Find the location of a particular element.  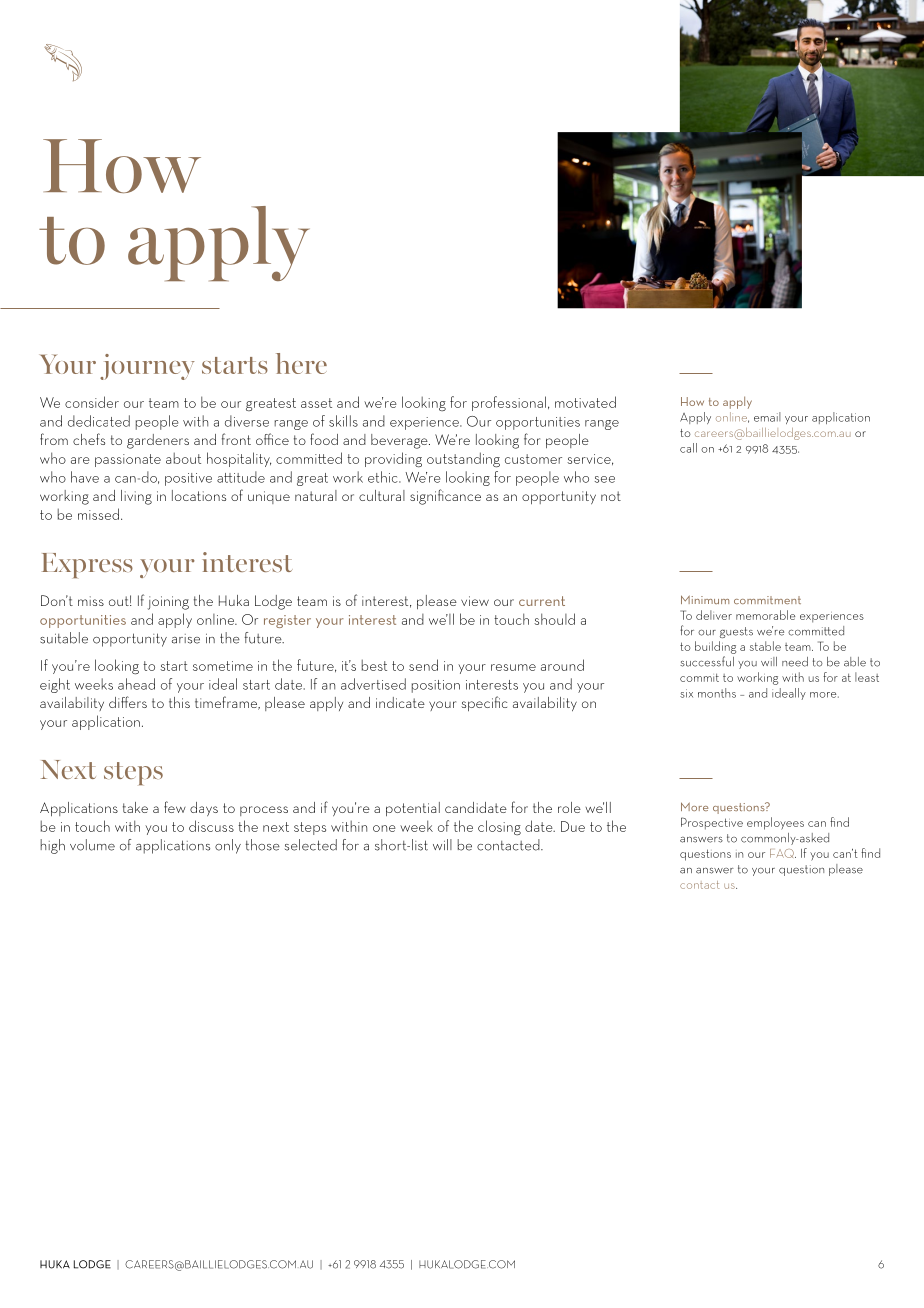

position is located at coordinates (436, 686).
